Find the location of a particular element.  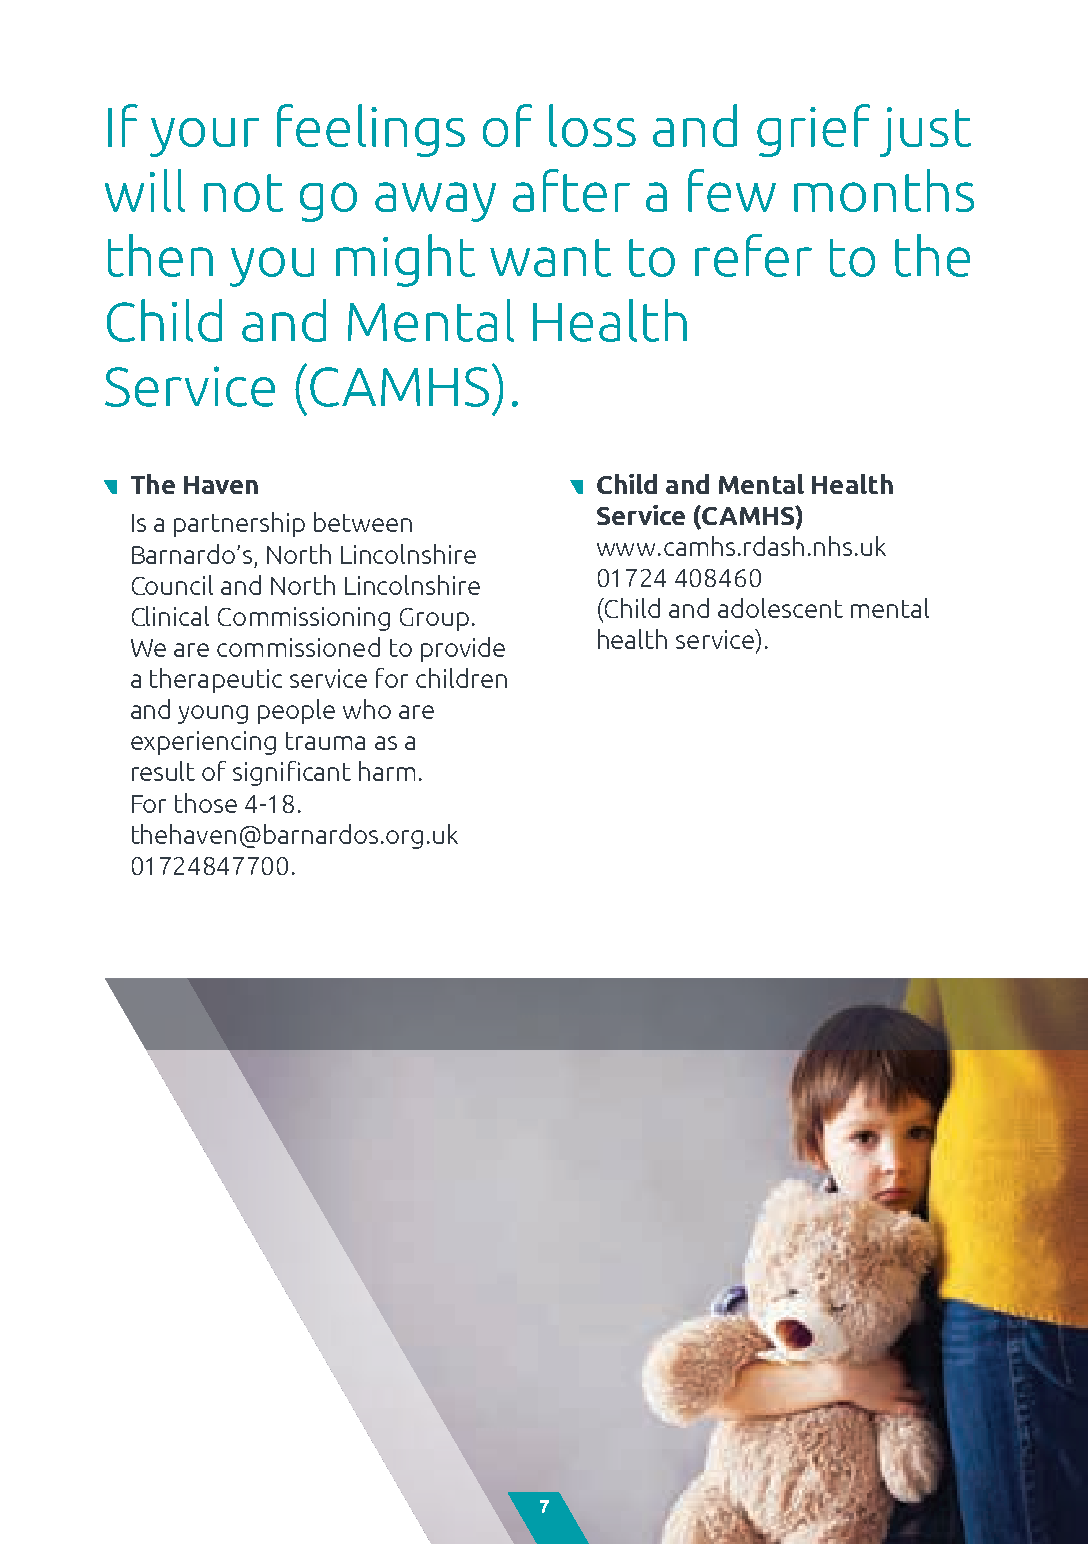

adolescent is located at coordinates (780, 608).
